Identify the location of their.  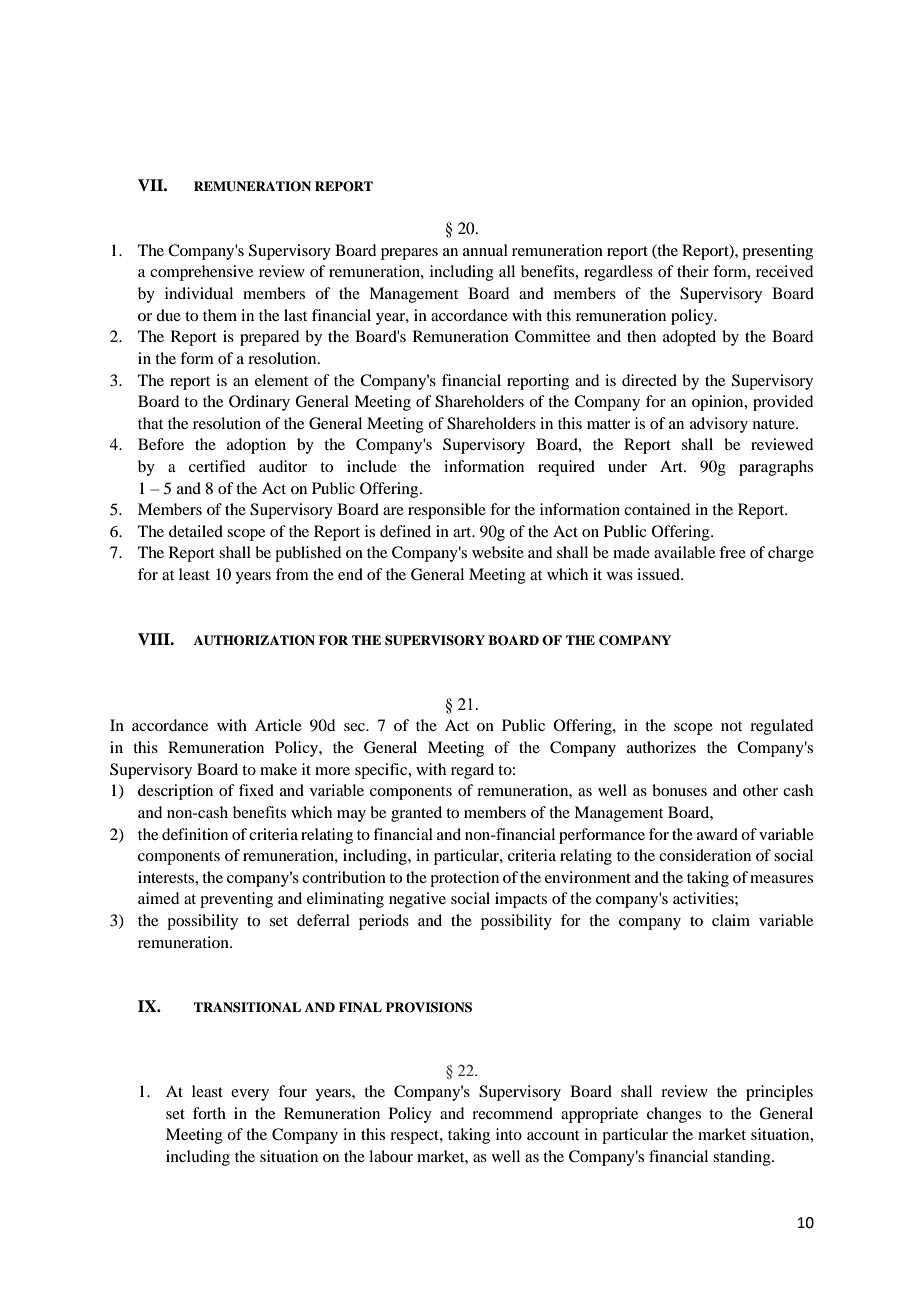
(693, 271).
